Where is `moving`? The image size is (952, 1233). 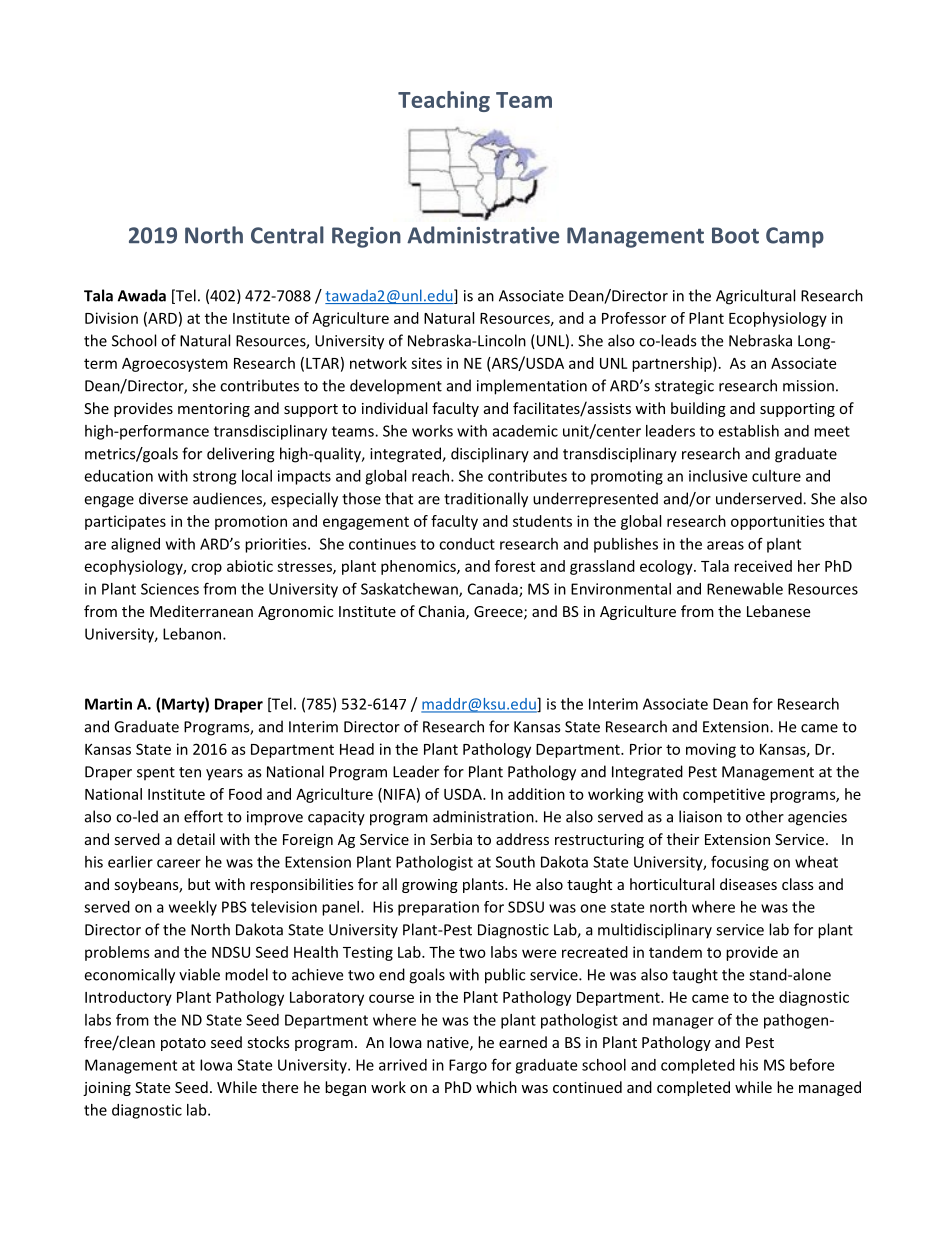 moving is located at coordinates (711, 750).
